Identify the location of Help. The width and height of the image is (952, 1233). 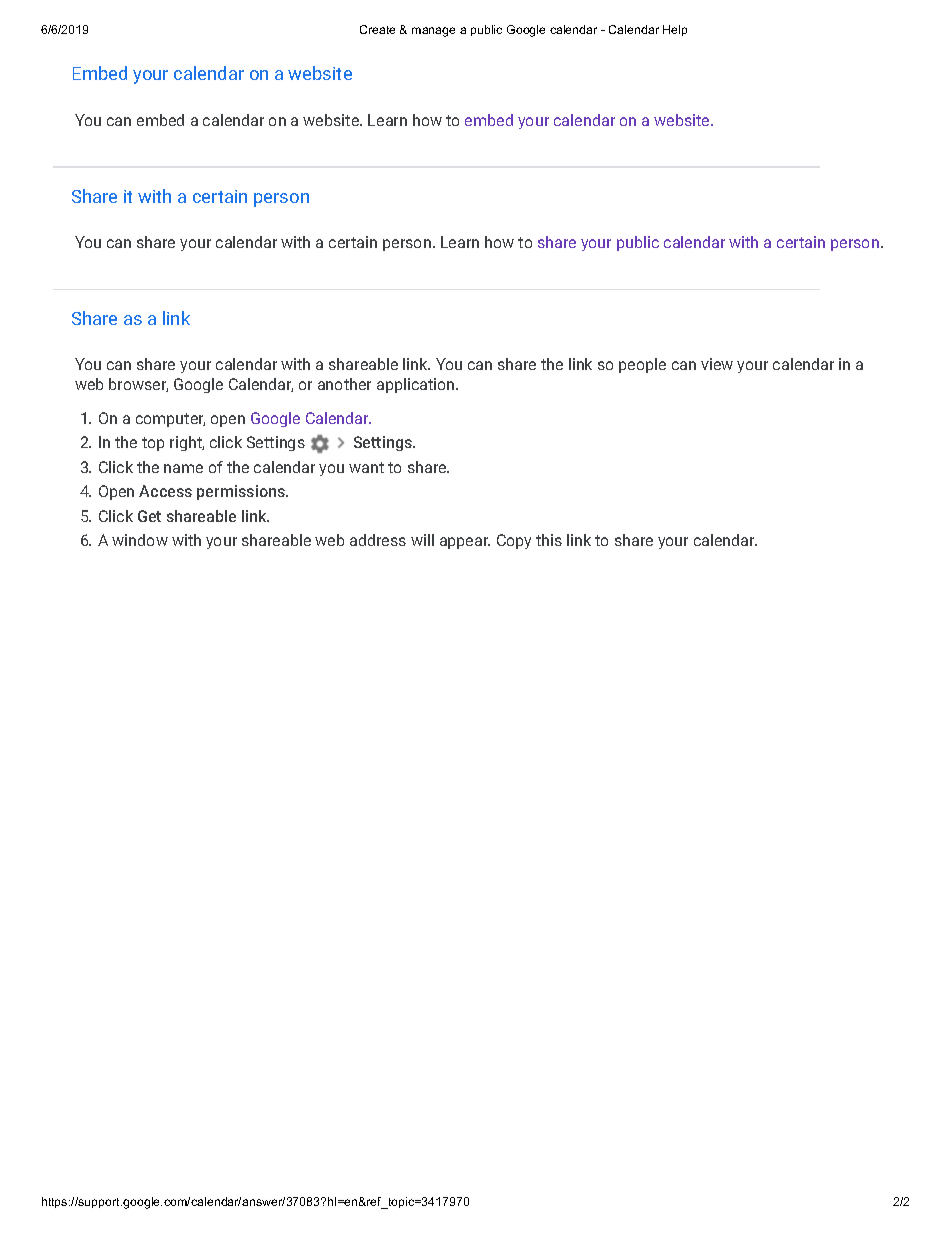
(675, 30).
